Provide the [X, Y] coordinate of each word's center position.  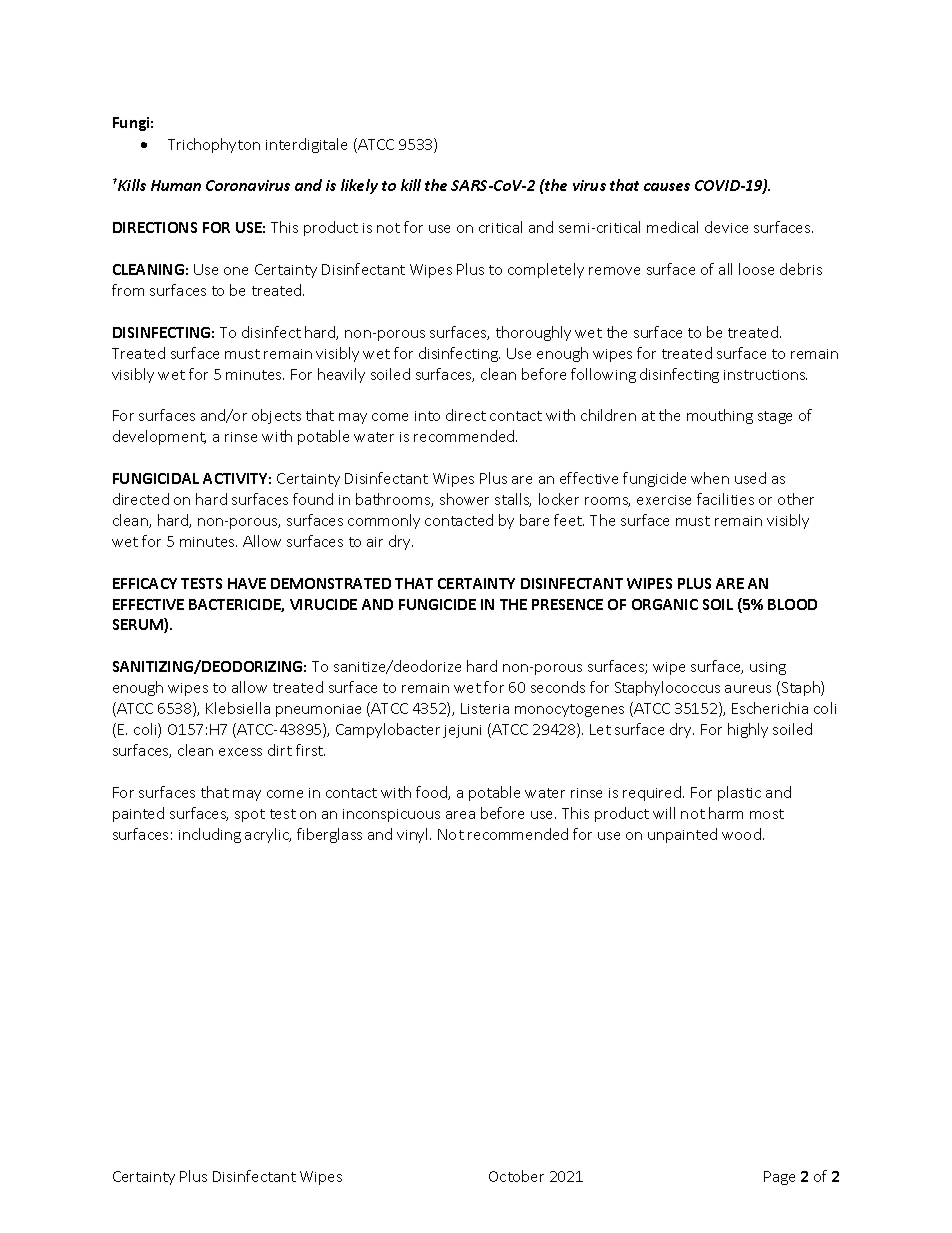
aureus [748, 689]
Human [176, 185]
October [516, 1176]
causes [667, 187]
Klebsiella [238, 708]
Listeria [485, 708]
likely [359, 186]
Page [779, 1178]
